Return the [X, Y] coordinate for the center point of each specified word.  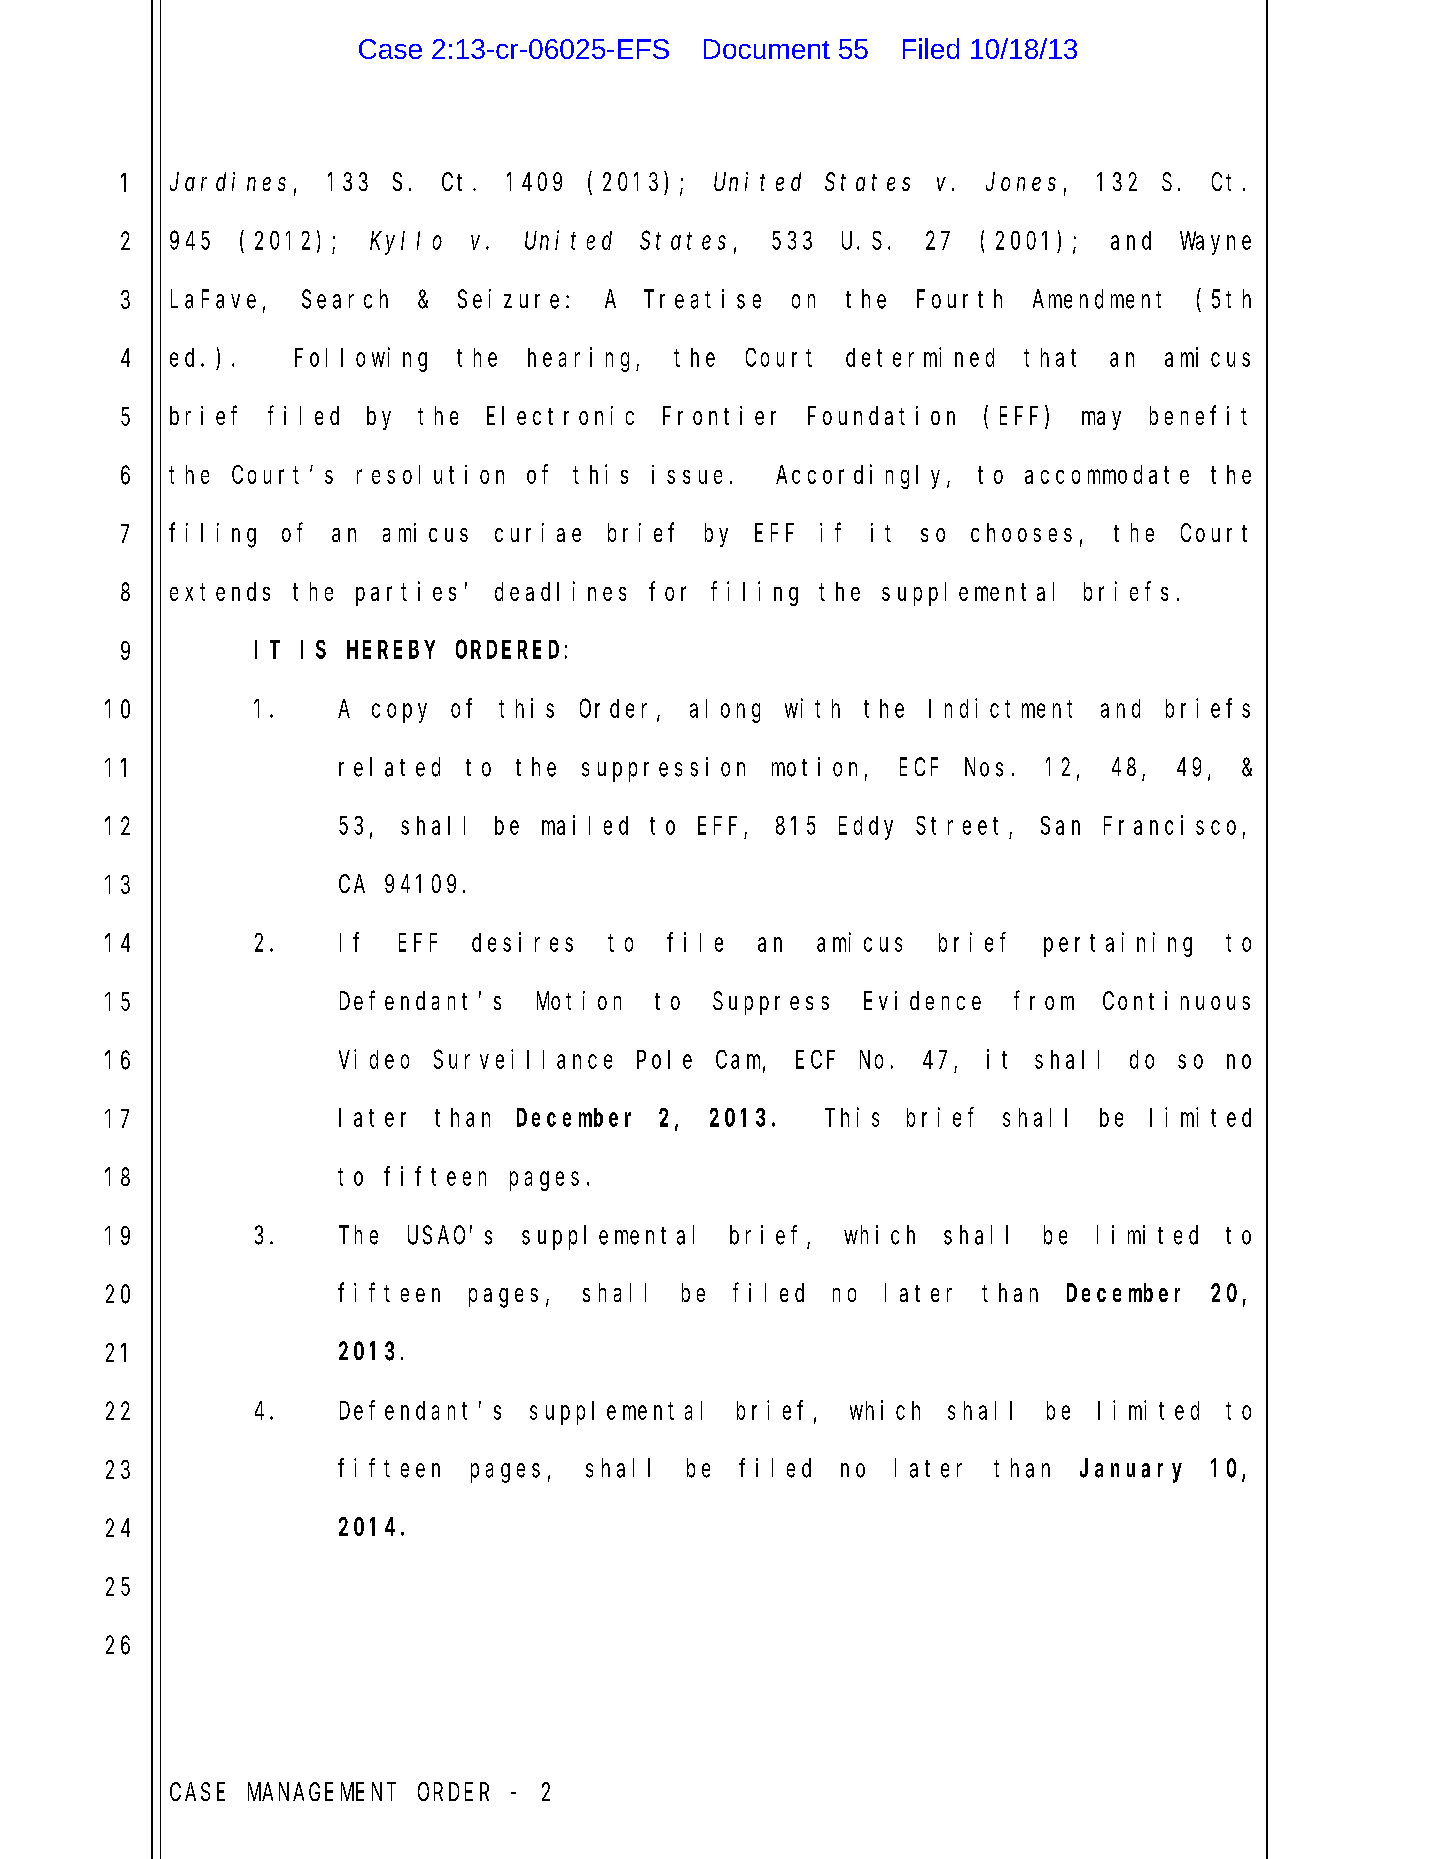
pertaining [1118, 944]
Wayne [1215, 244]
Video [374, 1059]
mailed [585, 825]
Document [767, 49]
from [1044, 1000]
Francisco [1170, 825]
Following [361, 359]
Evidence [922, 1000]
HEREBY [391, 650]
